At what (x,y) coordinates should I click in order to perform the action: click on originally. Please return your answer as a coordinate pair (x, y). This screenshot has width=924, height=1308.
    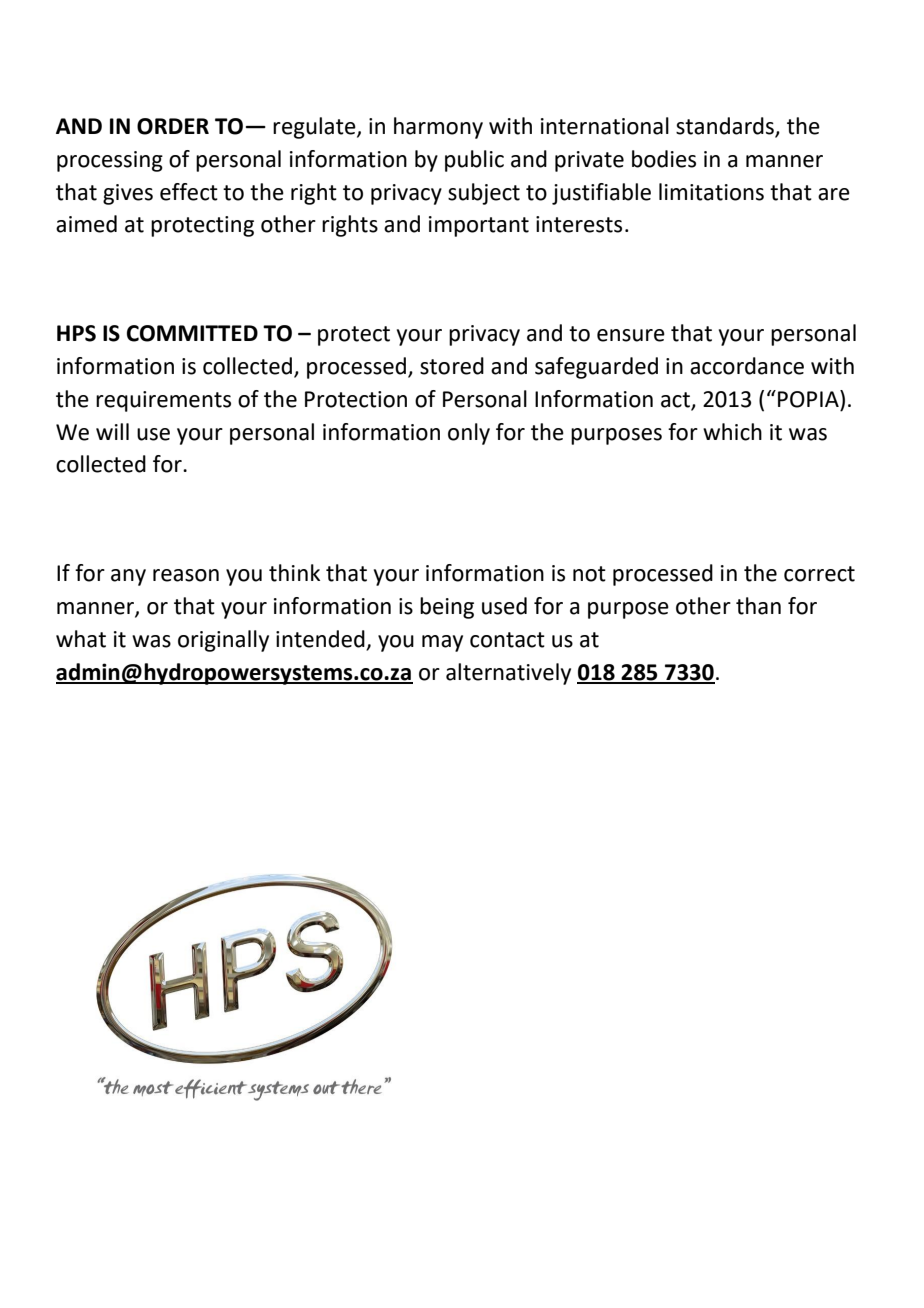
    Looking at the image, I should click on (223, 641).
